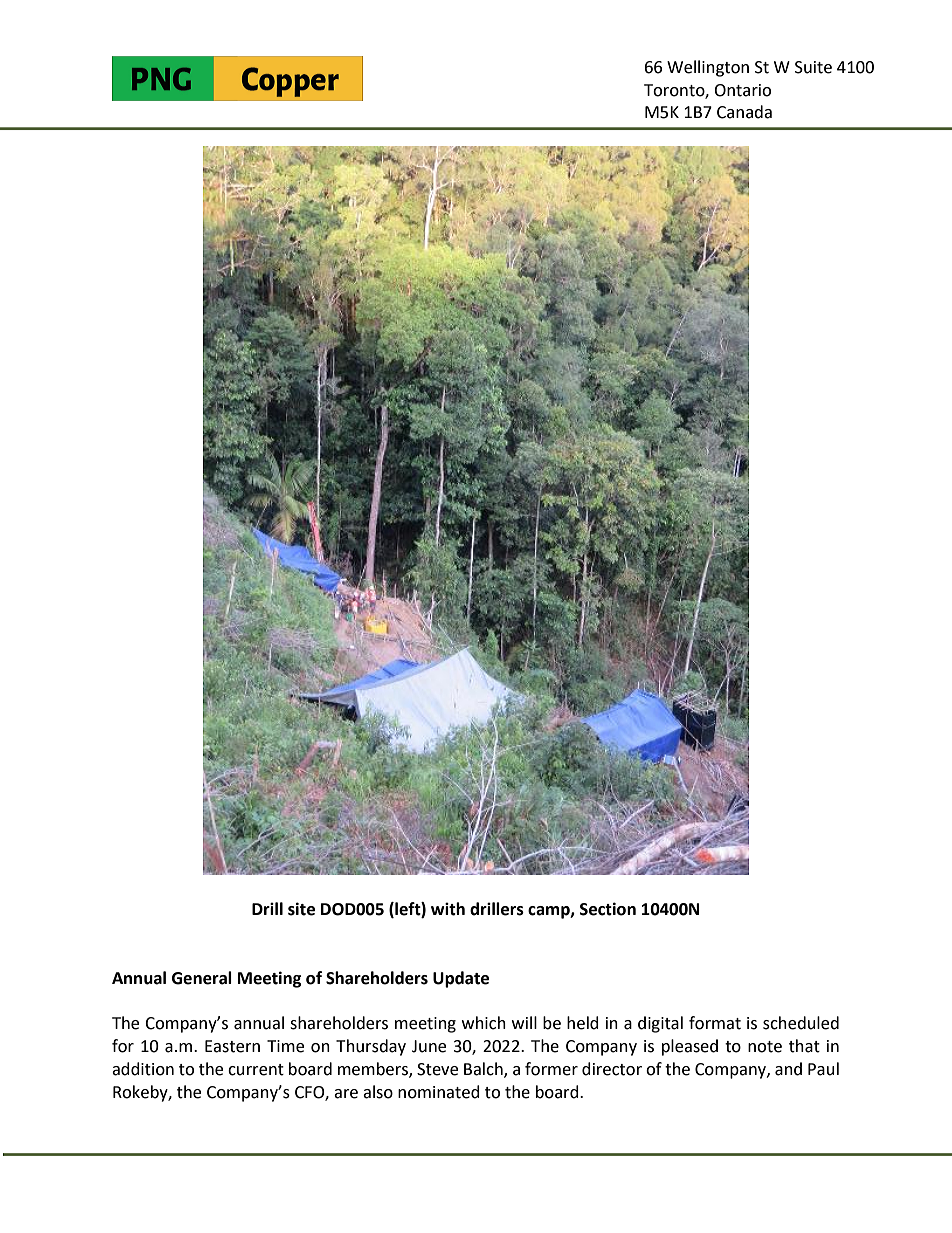  I want to click on Section, so click(608, 909).
